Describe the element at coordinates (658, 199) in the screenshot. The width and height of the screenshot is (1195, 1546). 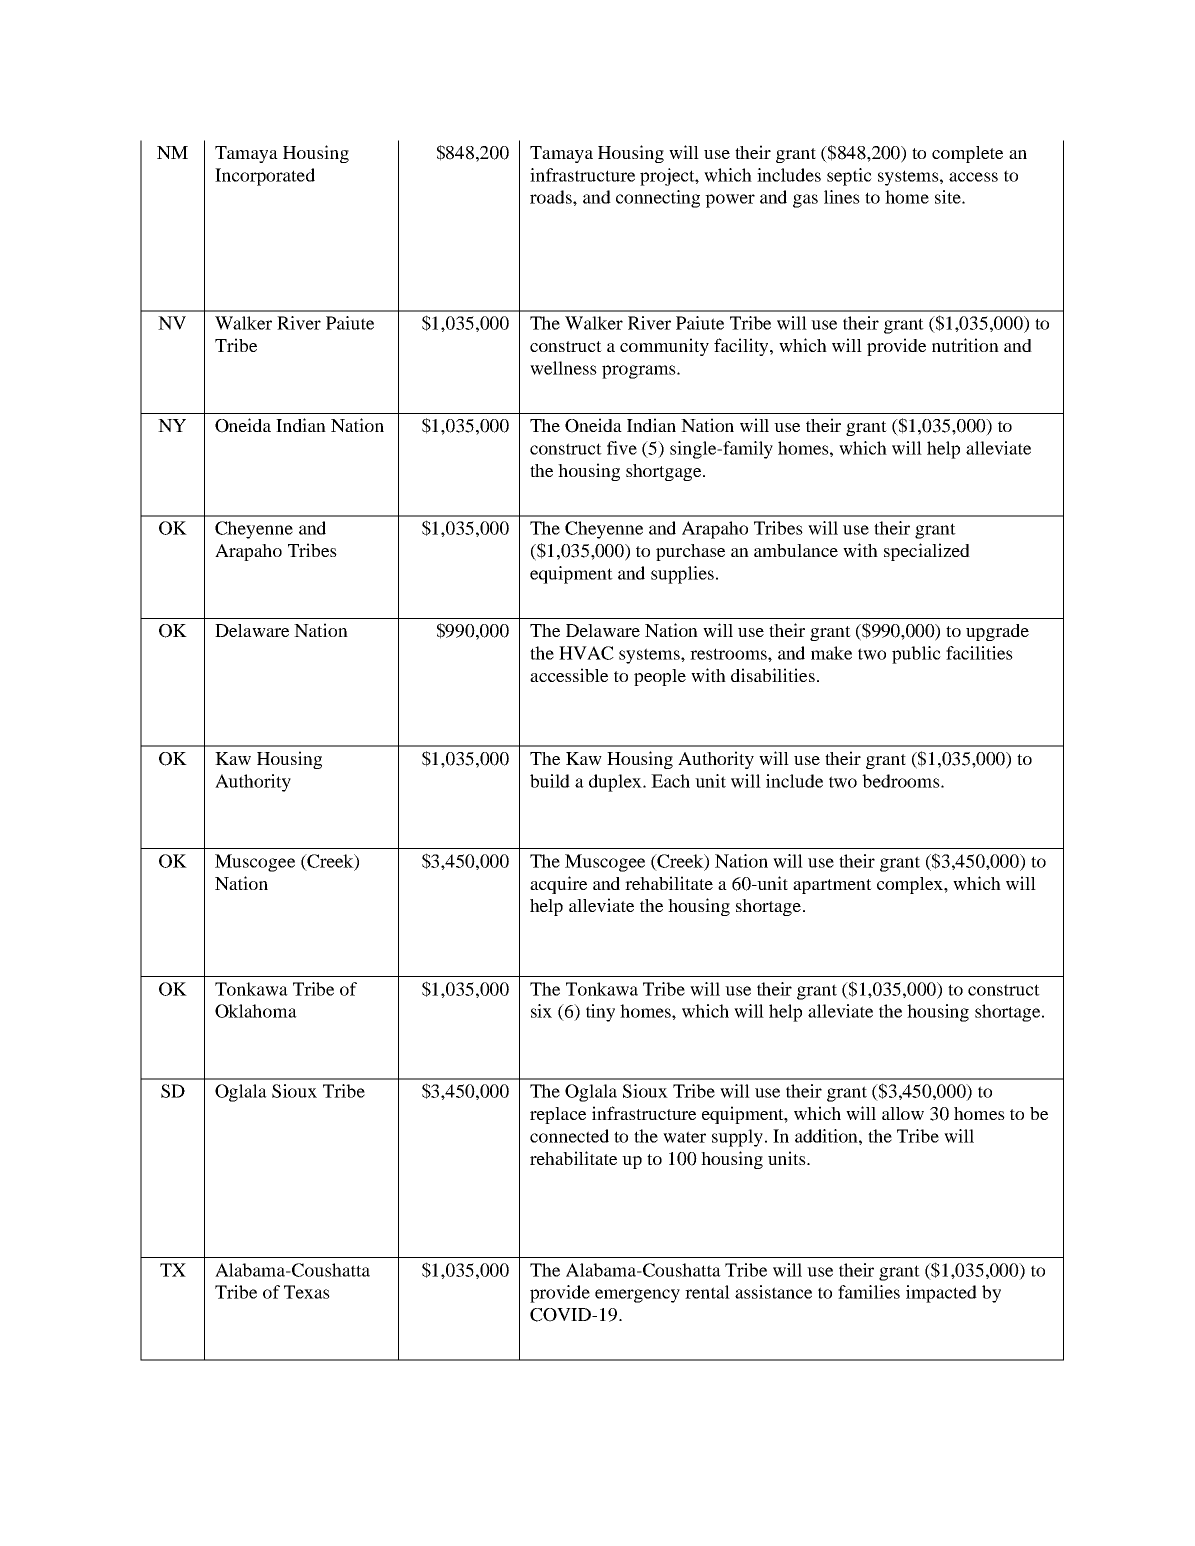
I see `connecting` at that location.
